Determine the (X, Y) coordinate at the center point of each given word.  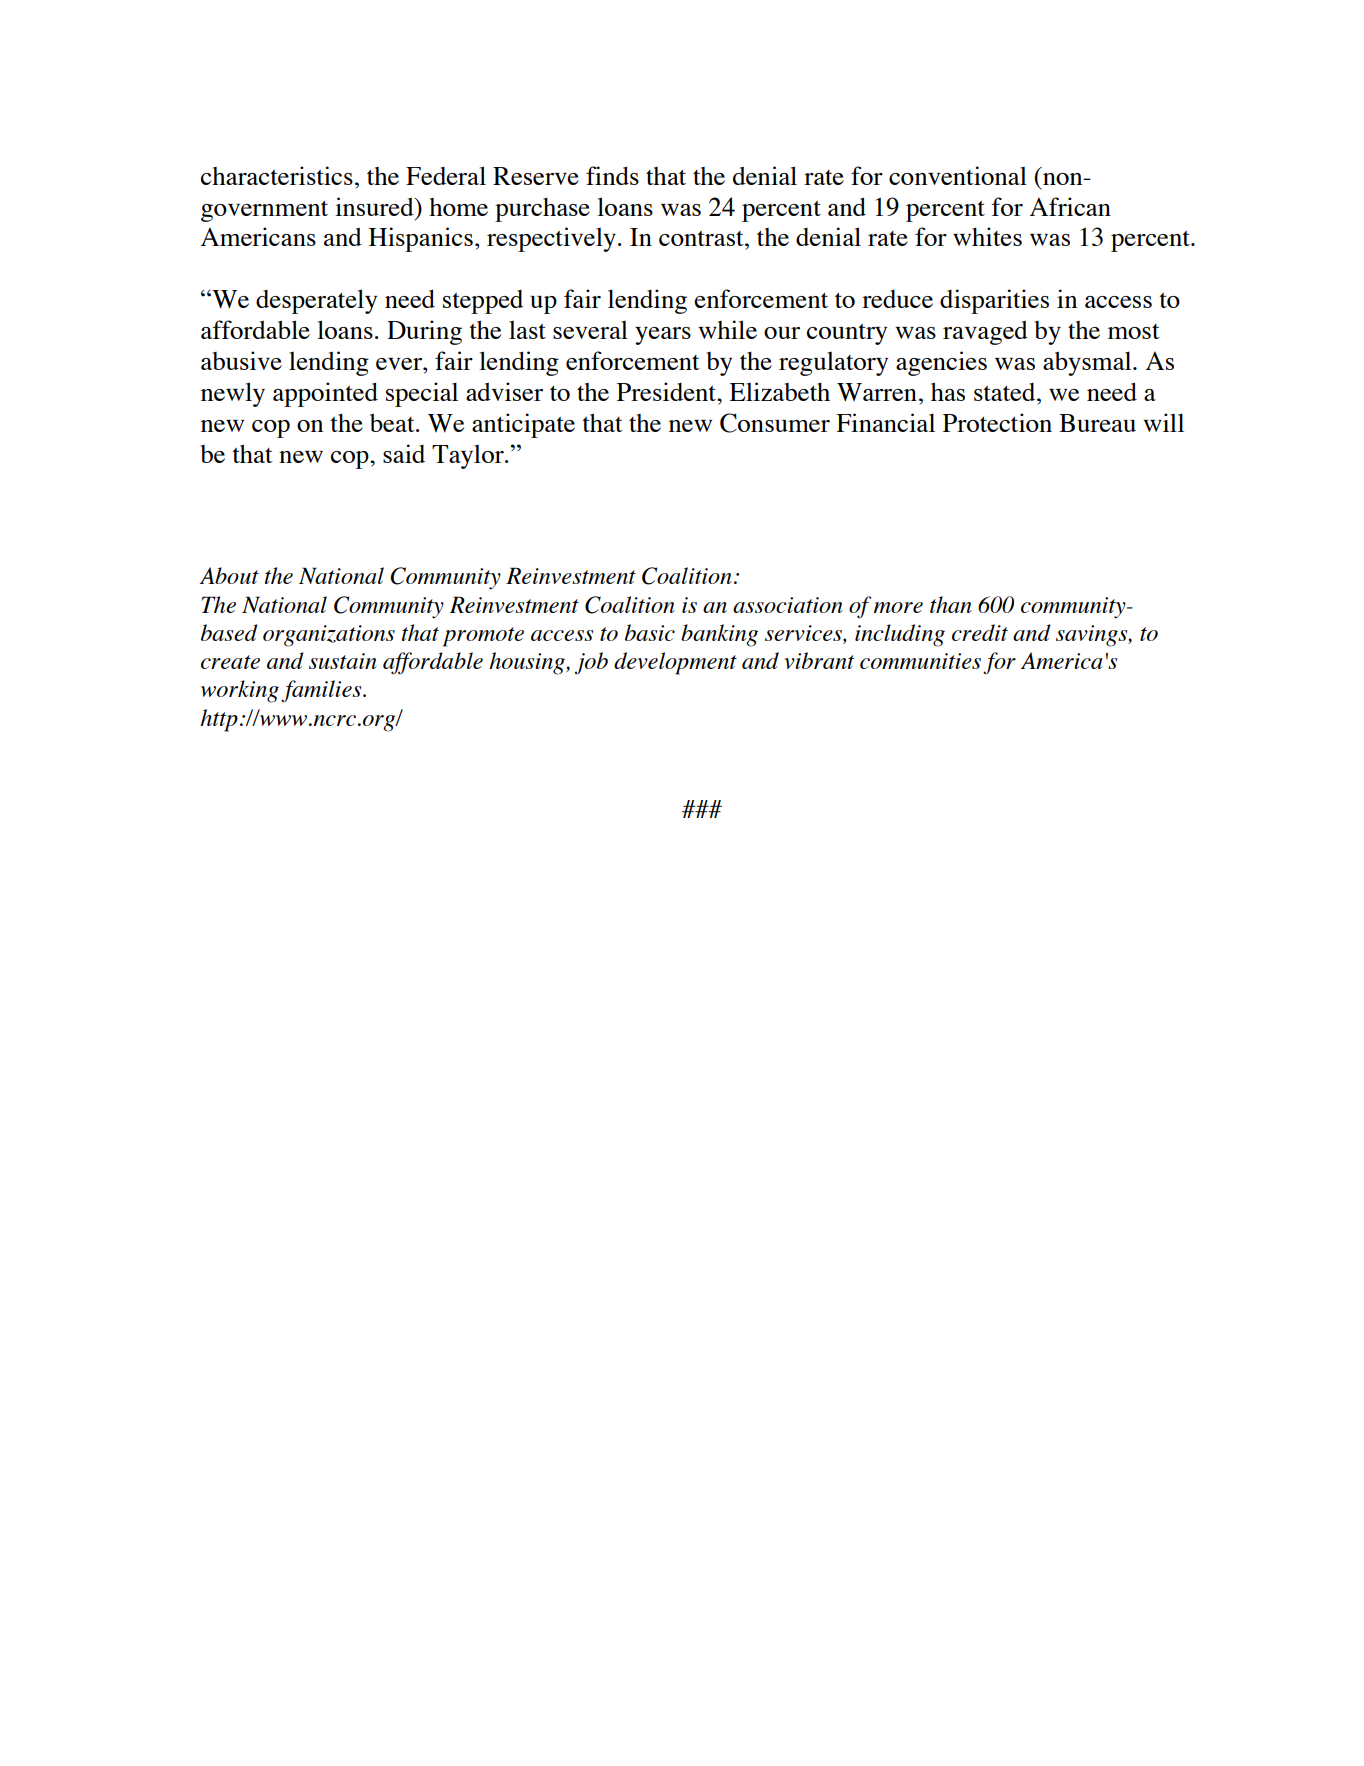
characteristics (277, 175)
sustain (343, 661)
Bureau (1097, 423)
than (951, 604)
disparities (994, 301)
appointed (325, 394)
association (788, 605)
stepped (483, 302)
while (727, 329)
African (1070, 206)
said (404, 453)
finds (612, 175)
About (229, 575)
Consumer (775, 423)
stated (1006, 392)
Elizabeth (779, 391)
